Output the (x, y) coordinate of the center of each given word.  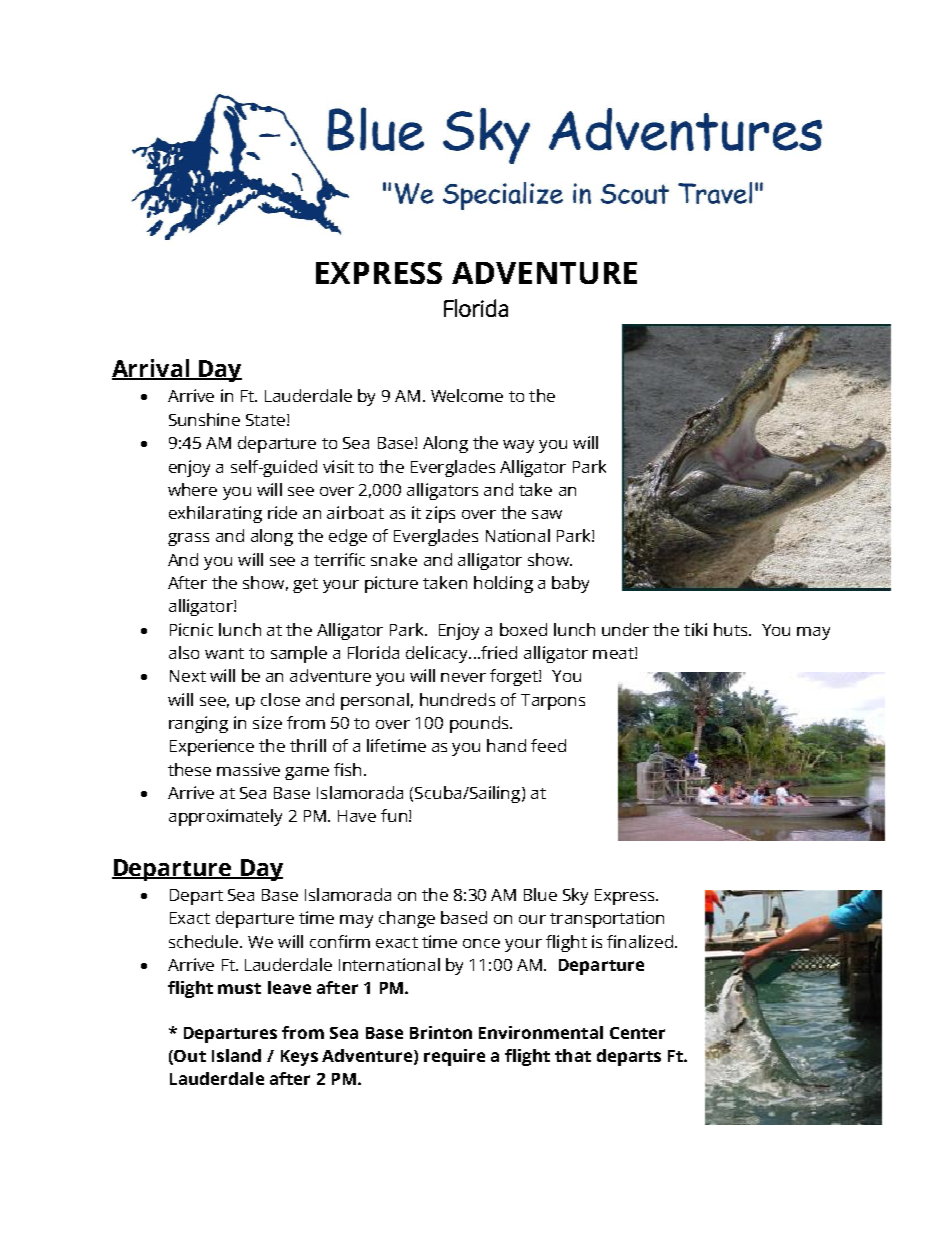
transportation (607, 919)
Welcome (467, 395)
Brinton (441, 1032)
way (518, 446)
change (407, 919)
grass (188, 539)
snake (394, 559)
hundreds (457, 699)
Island (236, 1055)
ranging (198, 724)
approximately (225, 817)
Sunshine (204, 419)
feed (548, 745)
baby (570, 584)
